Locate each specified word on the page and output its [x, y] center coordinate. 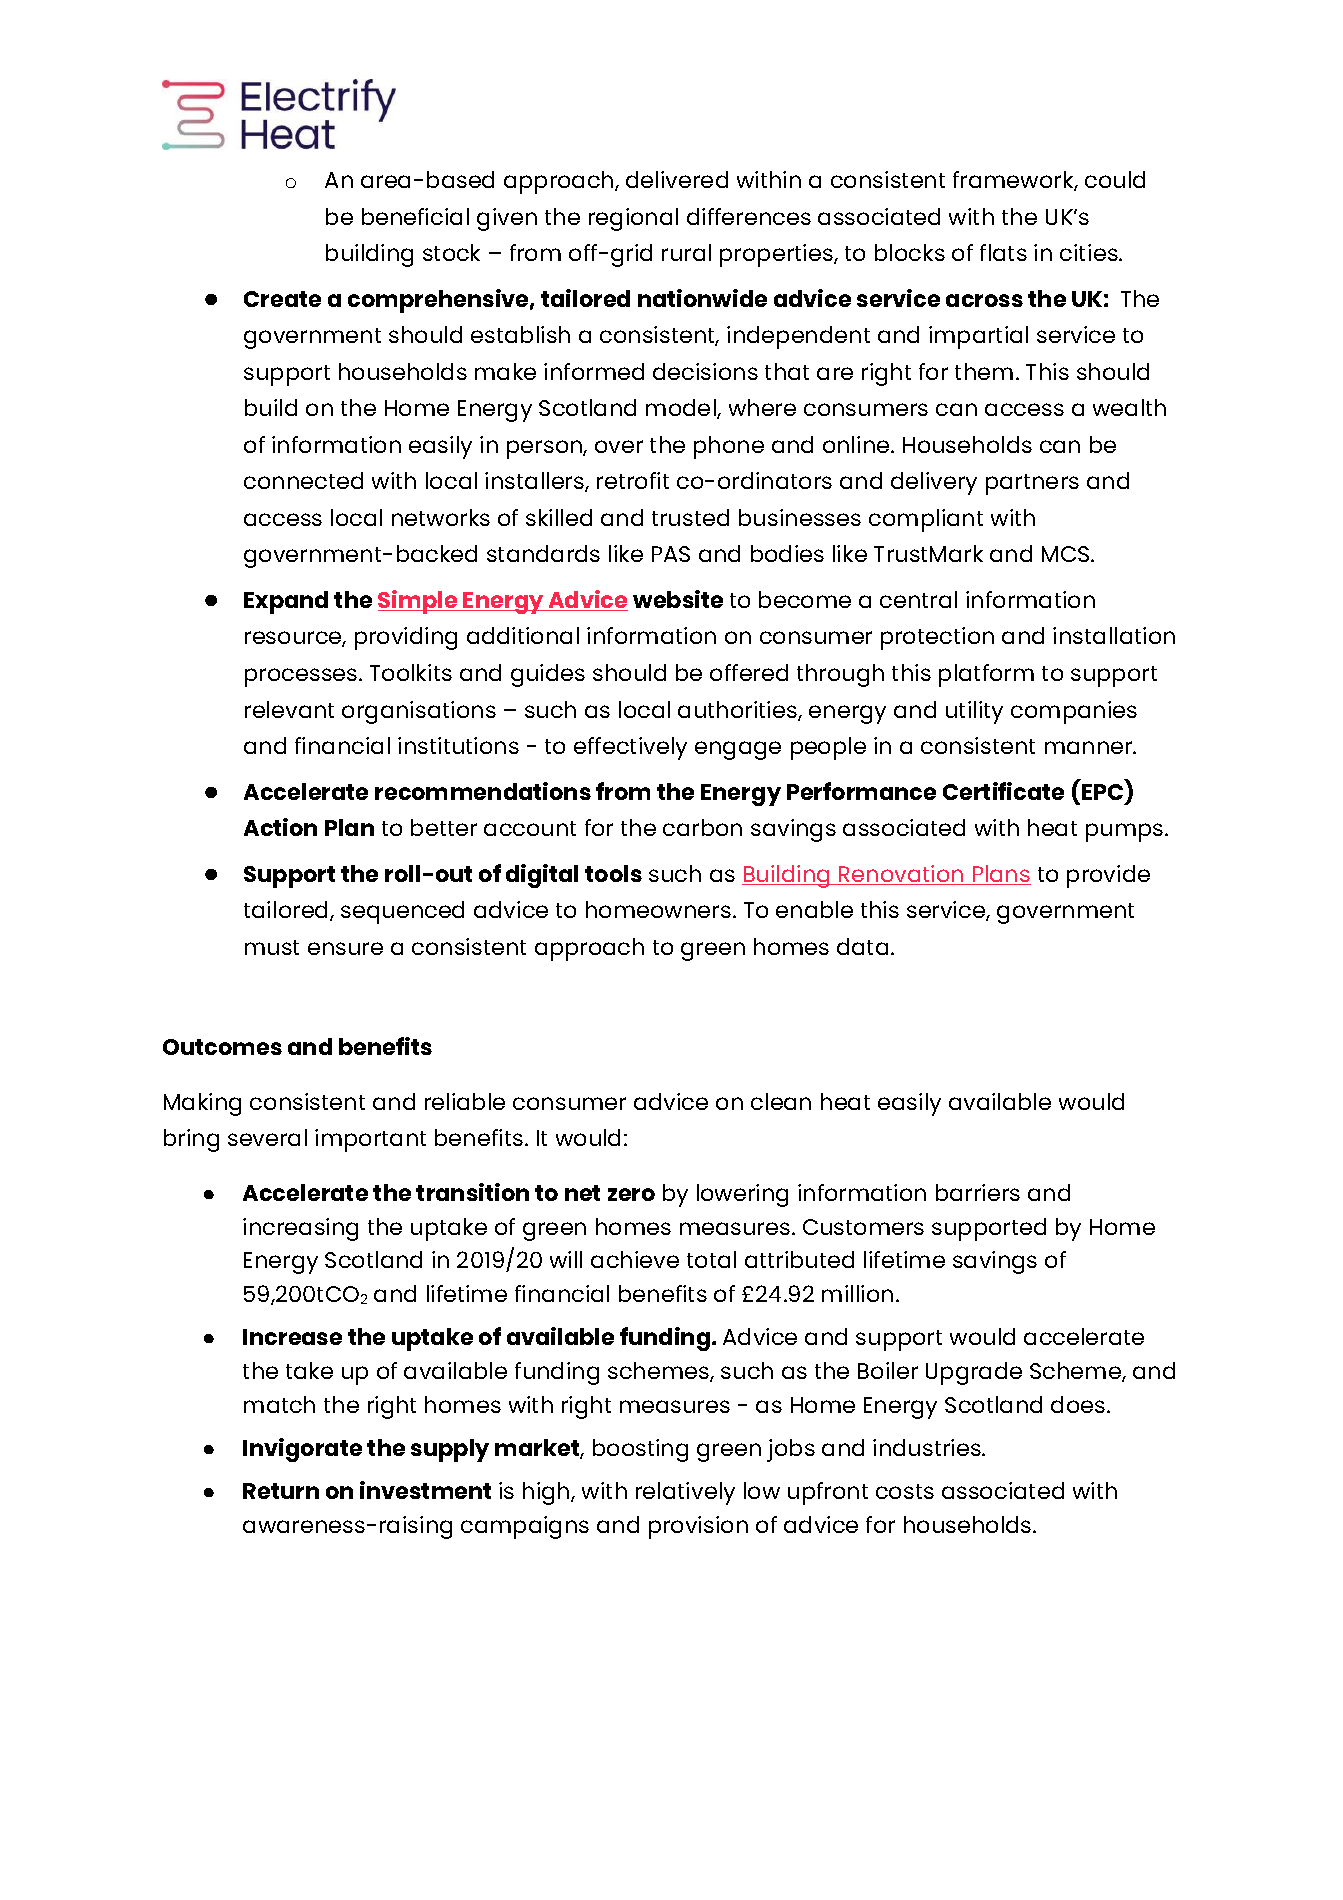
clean [781, 1101]
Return [281, 1491]
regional [633, 219]
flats [1003, 252]
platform [986, 675]
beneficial [415, 216]
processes [302, 677]
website [678, 599]
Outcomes [222, 1047]
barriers [978, 1192]
